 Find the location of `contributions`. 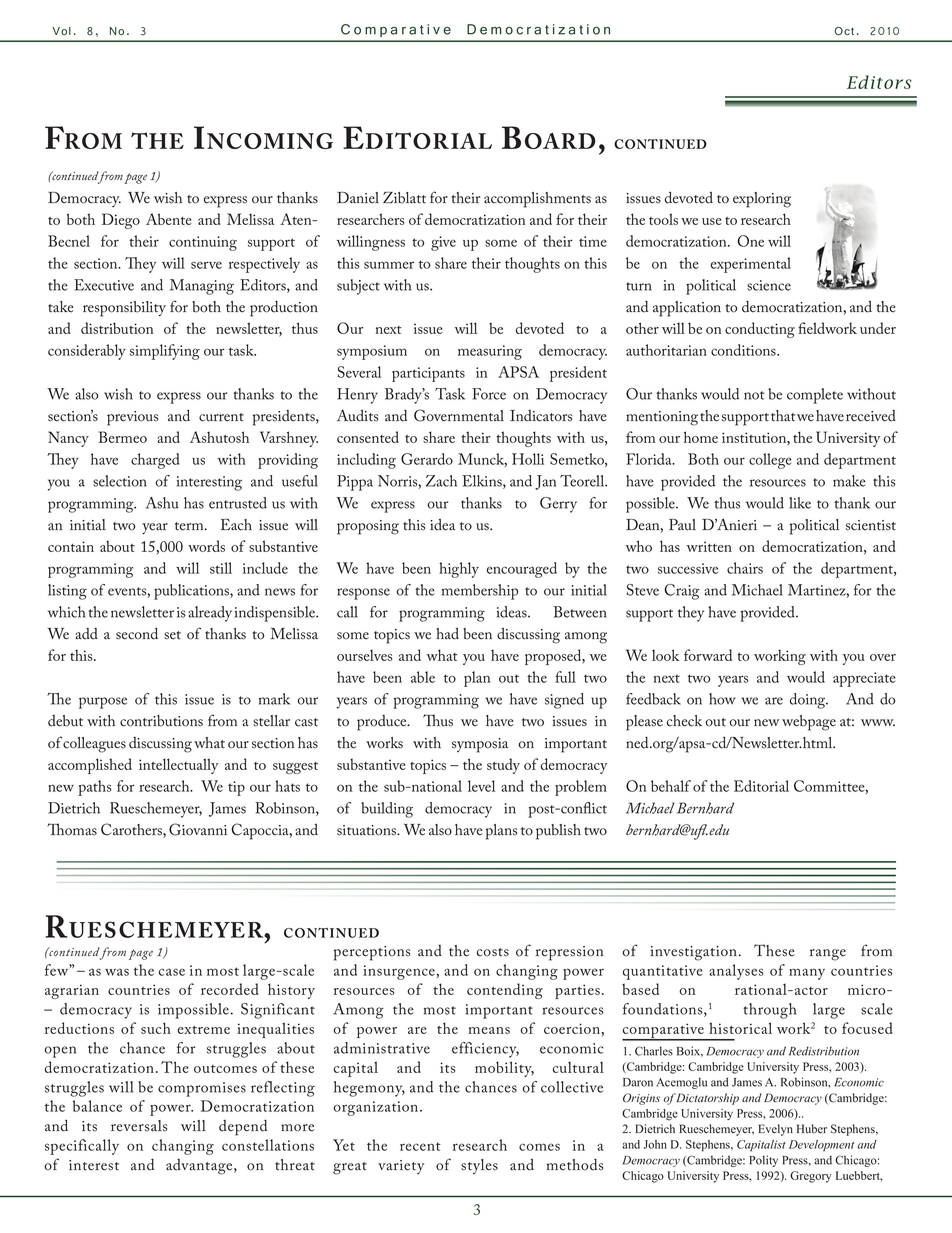

contributions is located at coordinates (161, 721).
